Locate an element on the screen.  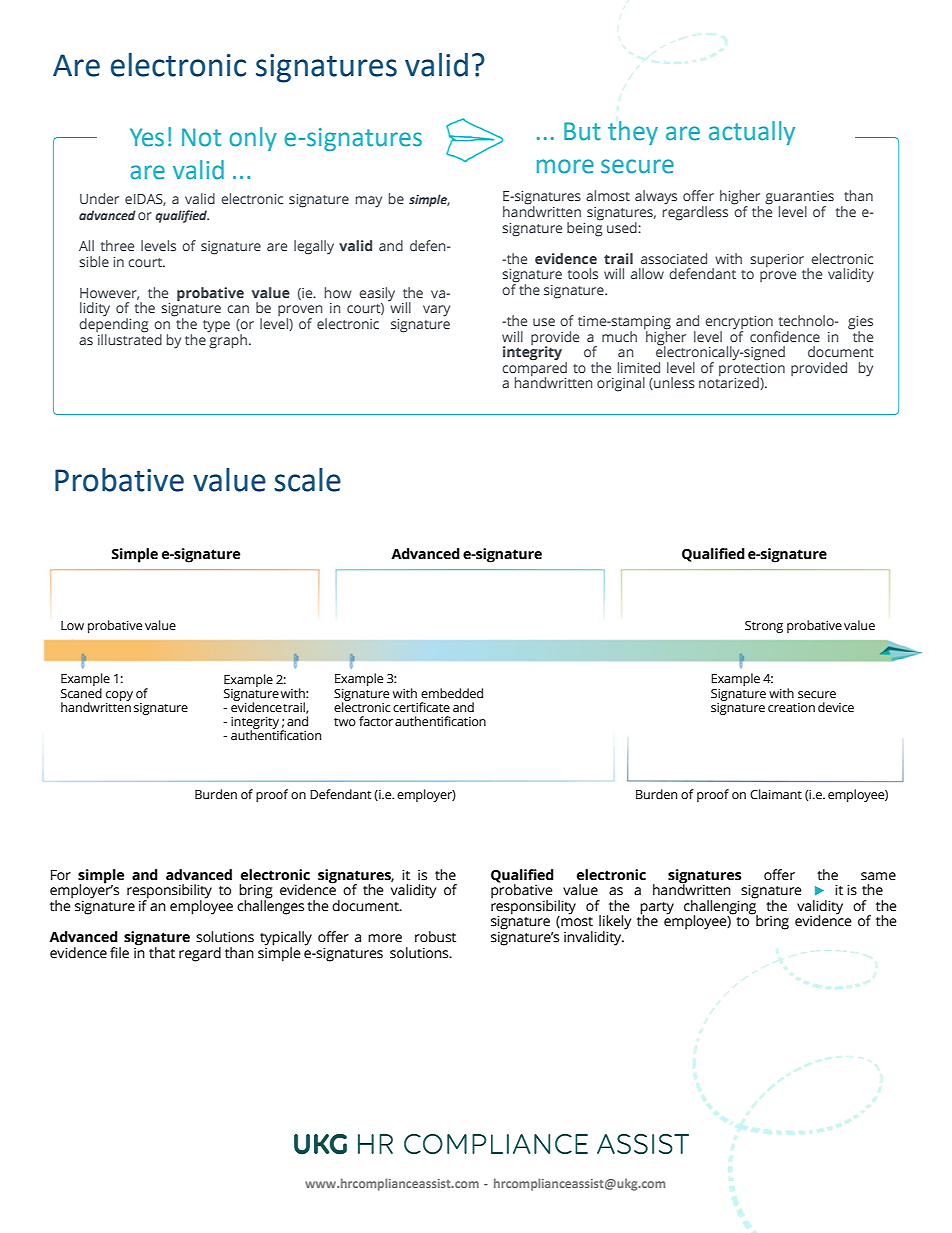
illustrated is located at coordinates (129, 338).
